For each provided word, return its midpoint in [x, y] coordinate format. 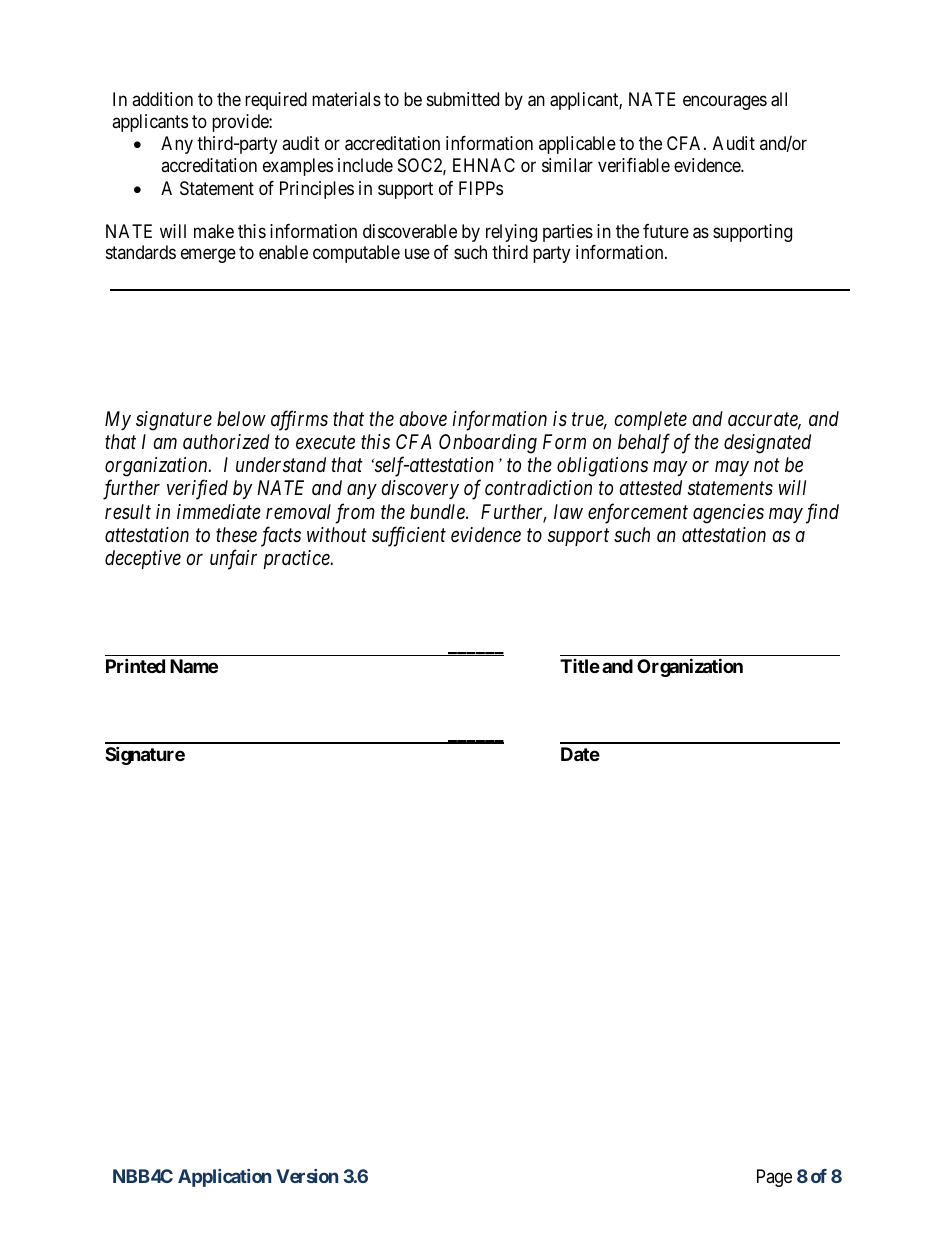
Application [224, 1178]
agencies [728, 514]
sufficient [409, 536]
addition [162, 99]
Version [307, 1176]
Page [774, 1178]
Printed [135, 666]
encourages [725, 102]
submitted [463, 99]
